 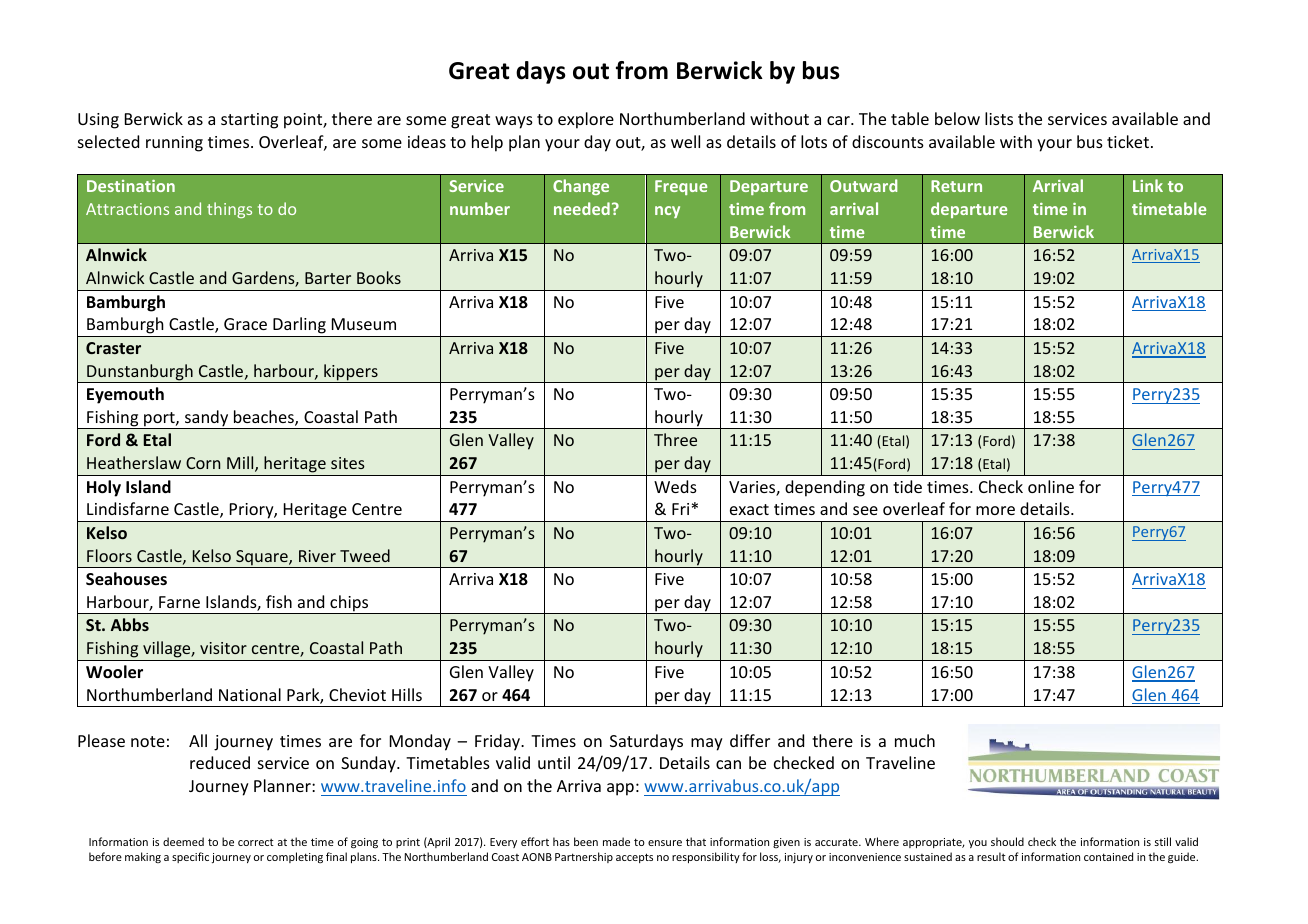 What do you see at coordinates (1007, 841) in the image?
I see `should` at bounding box center [1007, 841].
